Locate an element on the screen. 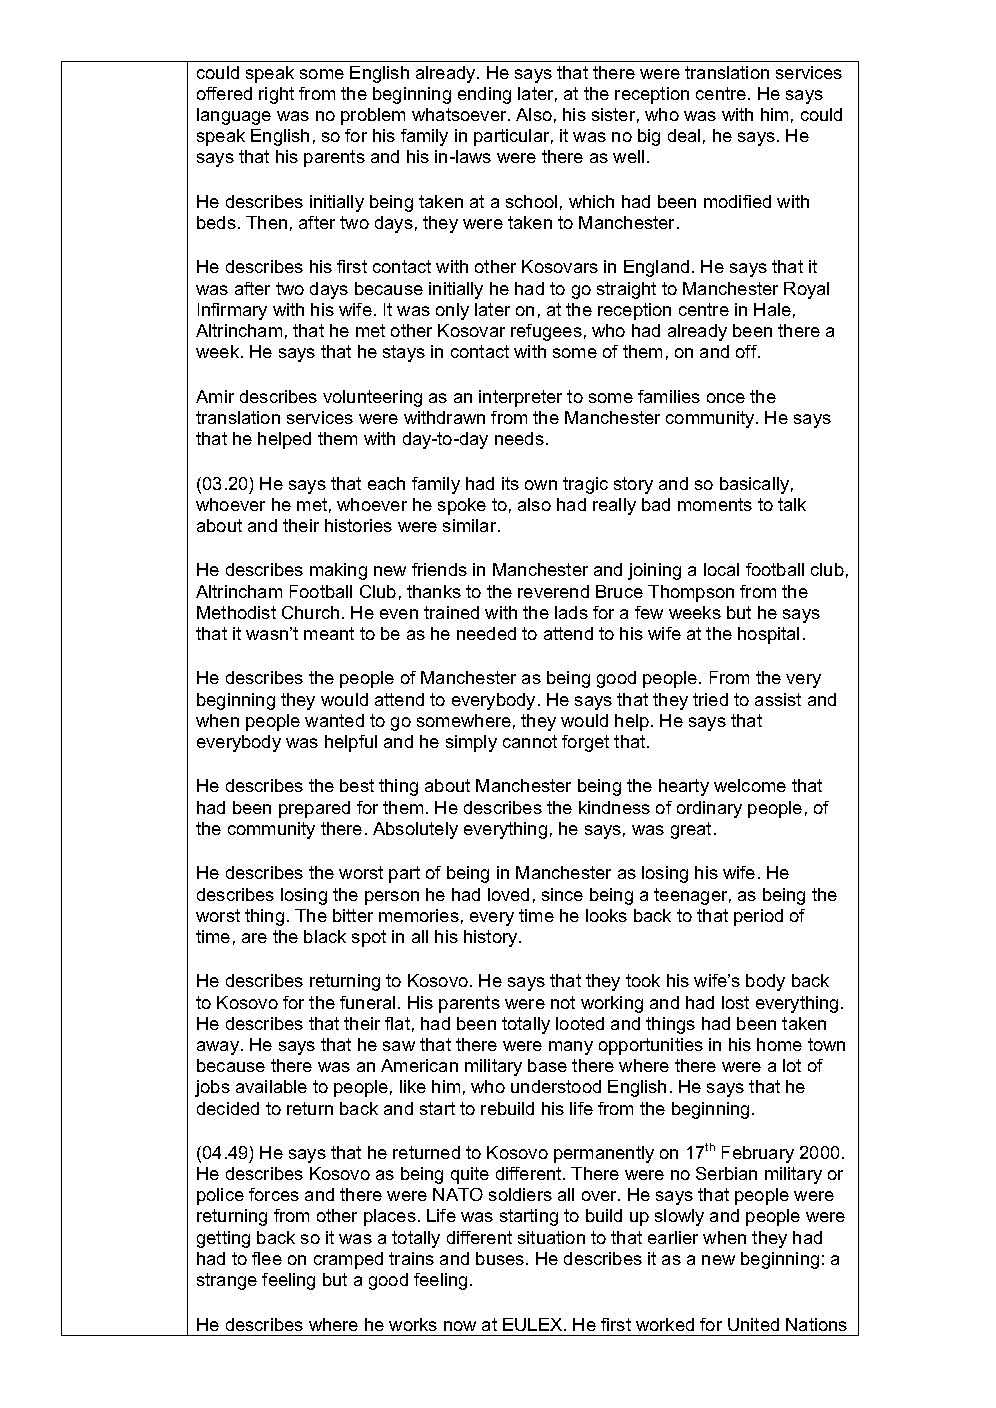  period is located at coordinates (758, 917).
